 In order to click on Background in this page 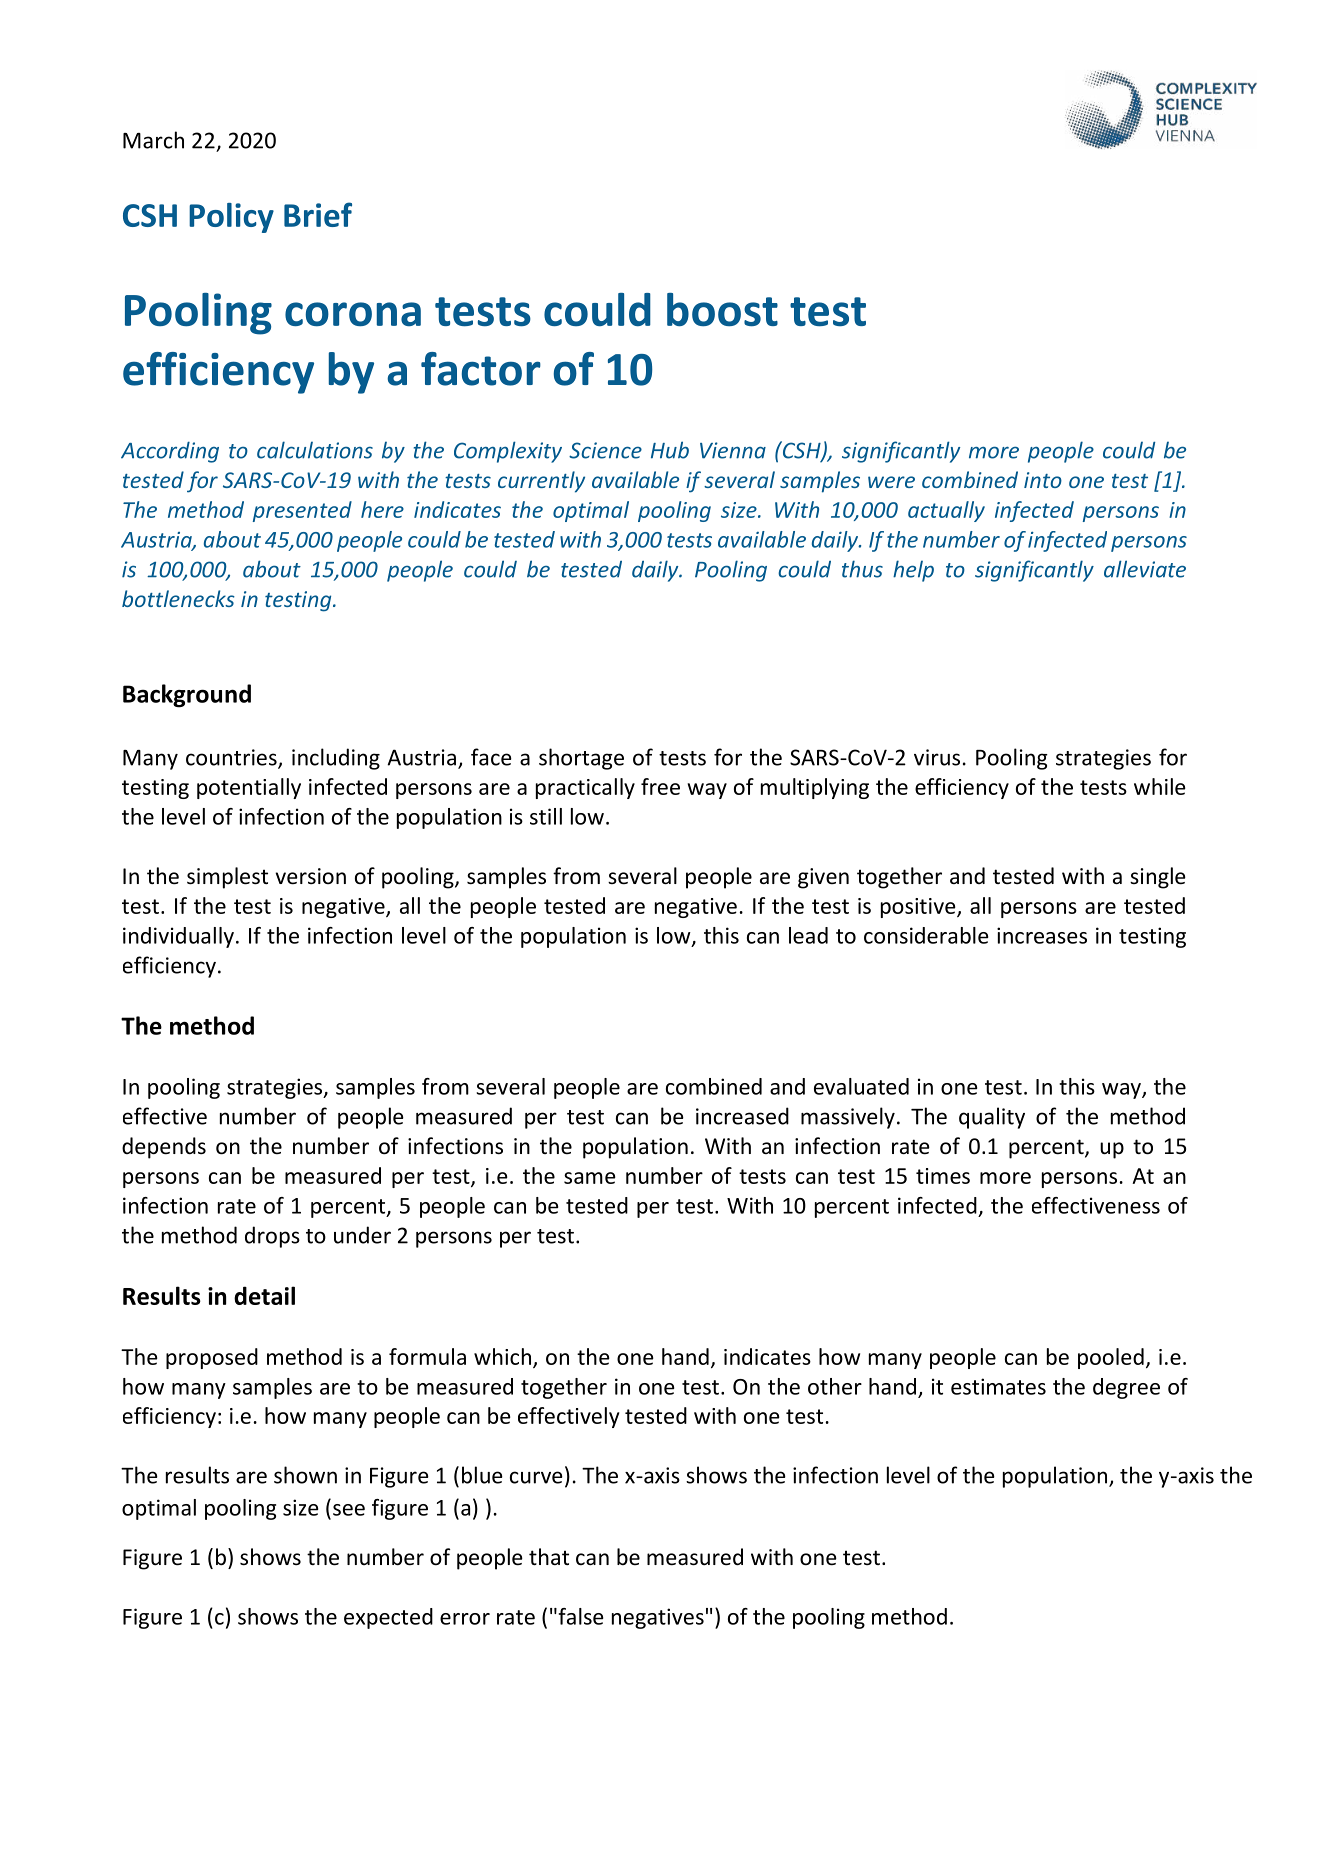, I will do `click(187, 696)`.
